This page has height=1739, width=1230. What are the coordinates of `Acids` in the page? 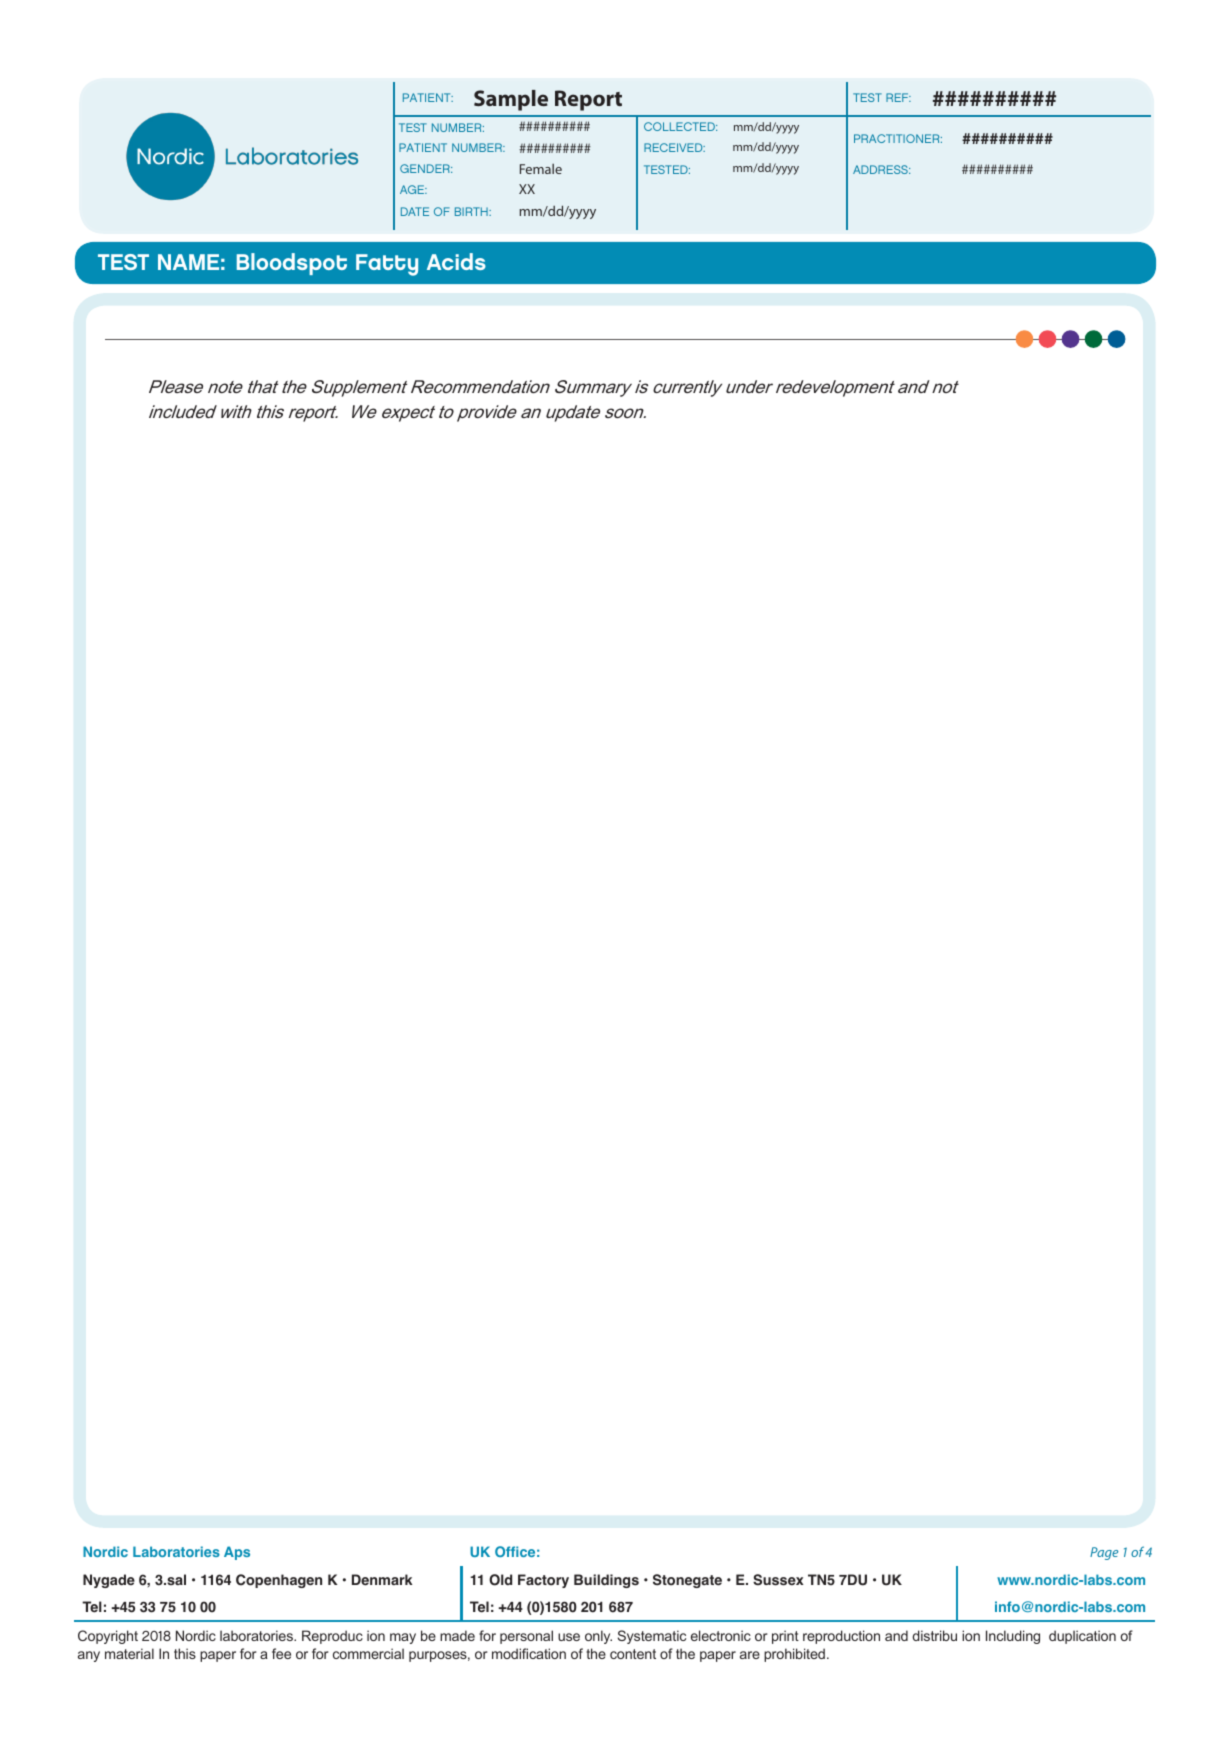 It's located at (456, 261).
